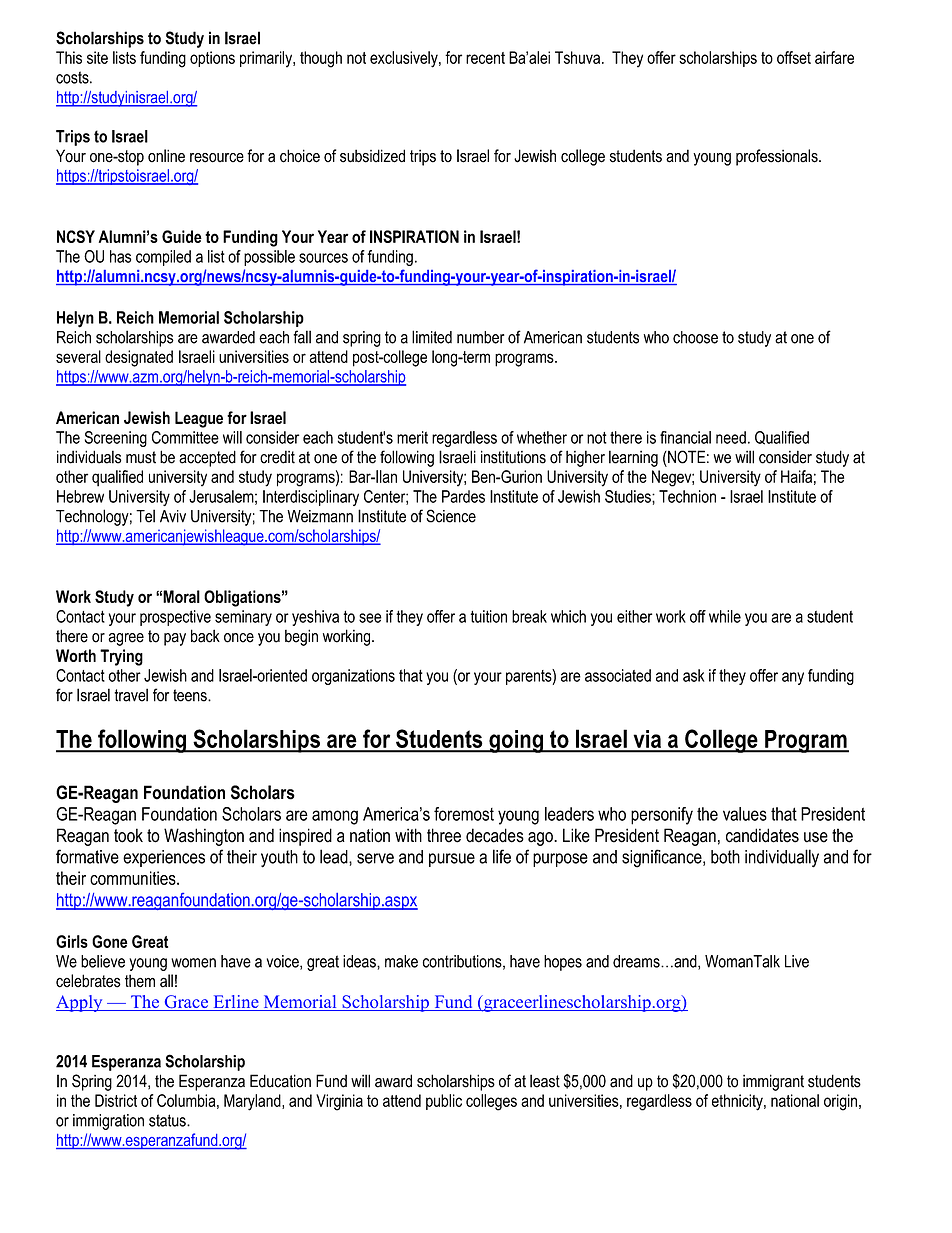 This screenshot has height=1233, width=952. I want to click on offset, so click(794, 57).
